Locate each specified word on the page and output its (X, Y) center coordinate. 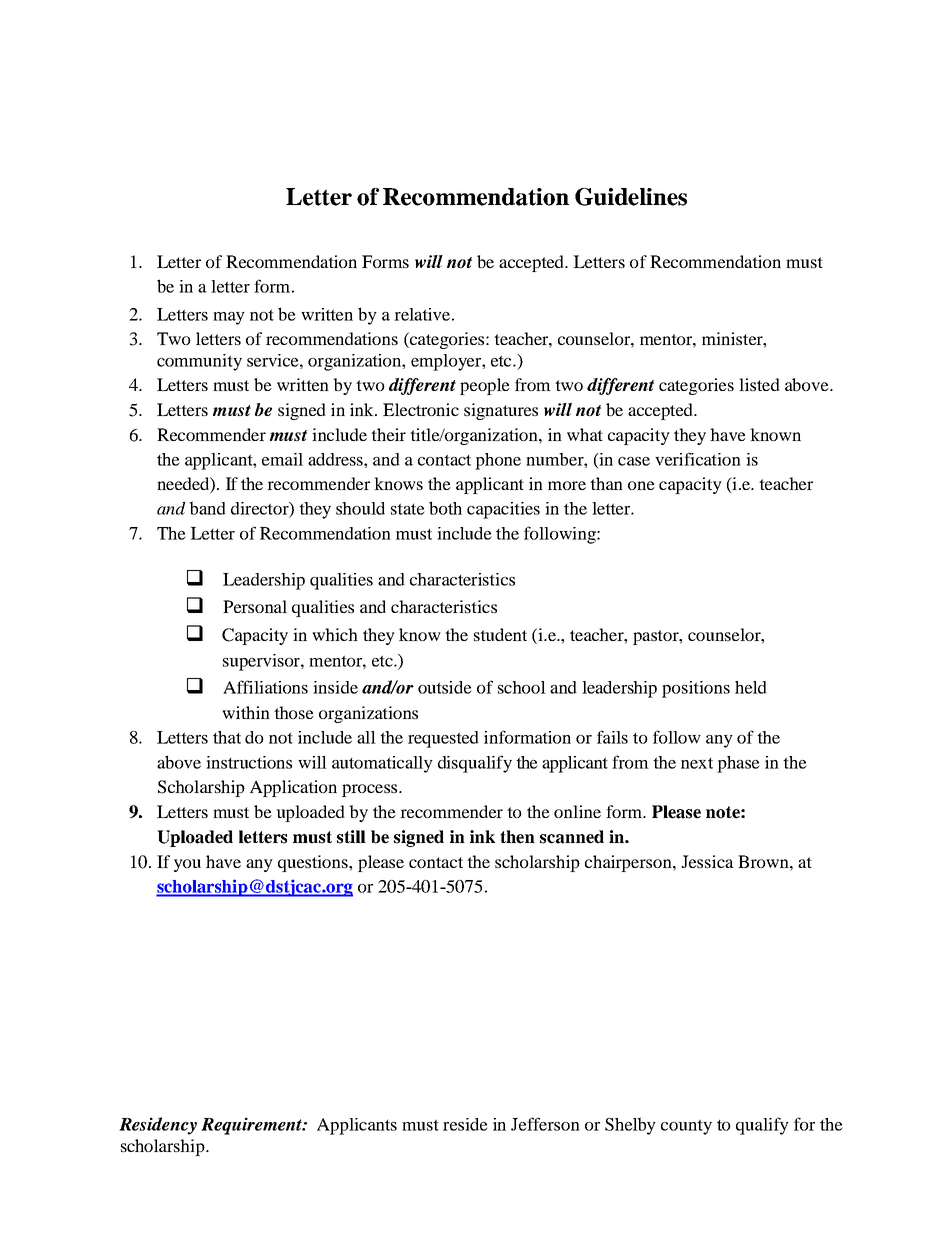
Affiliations (265, 687)
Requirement (252, 1126)
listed (759, 384)
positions (696, 689)
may (229, 318)
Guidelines (631, 197)
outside (445, 687)
